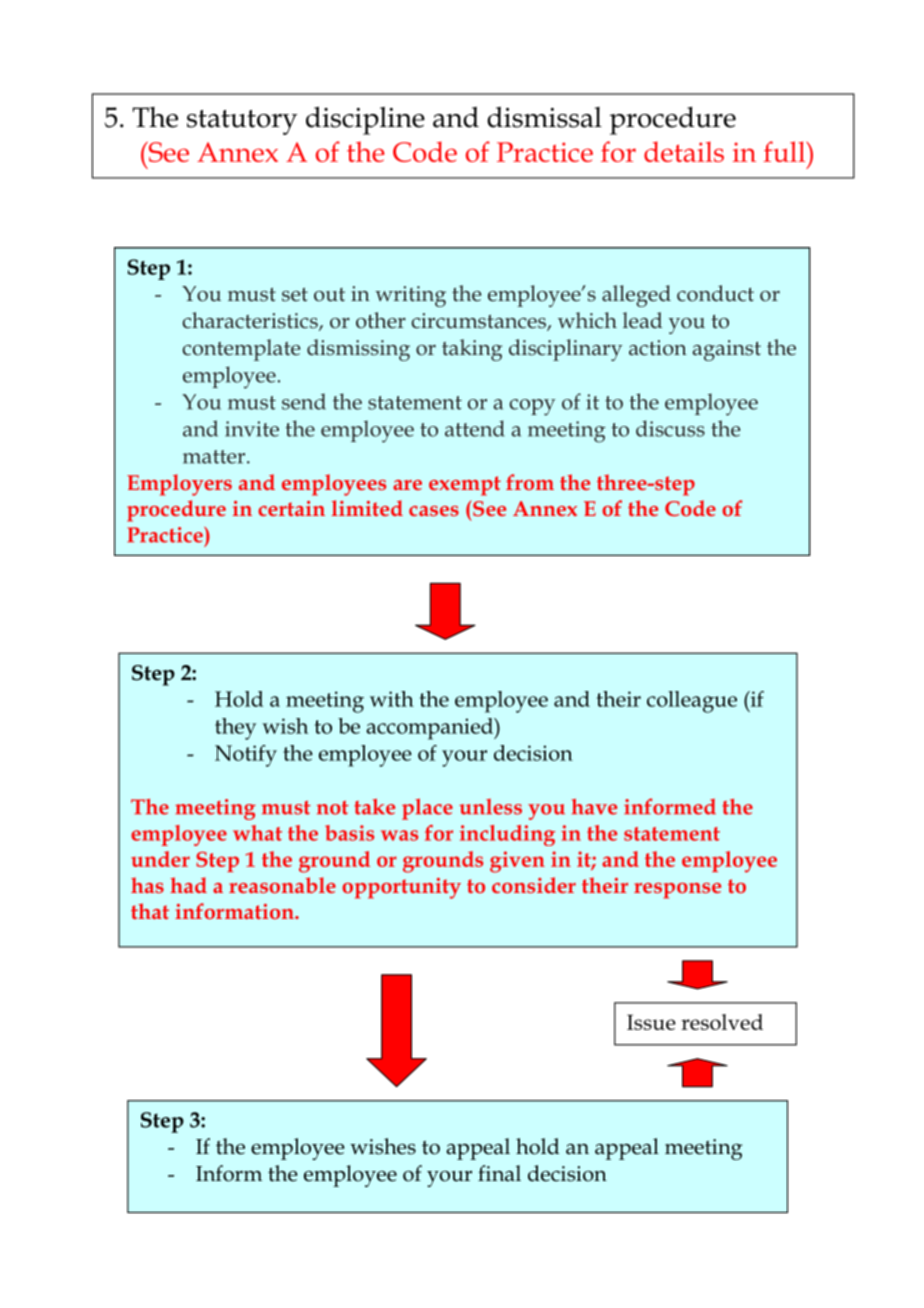 The width and height of the page is (924, 1308). What do you see at coordinates (465, 486) in the page?
I see `exempt` at bounding box center [465, 486].
